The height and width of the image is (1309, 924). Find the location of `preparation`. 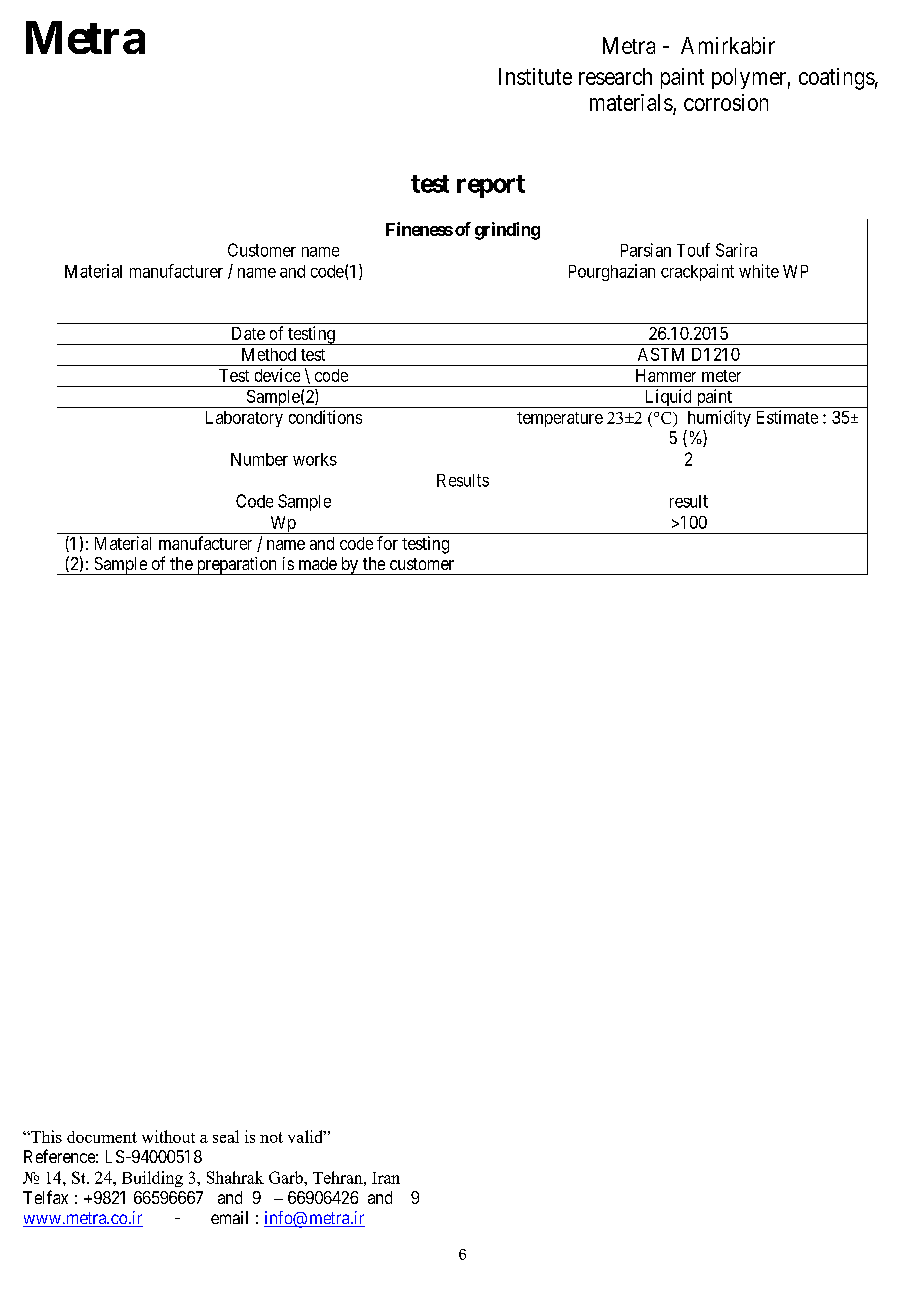

preparation is located at coordinates (236, 566).
